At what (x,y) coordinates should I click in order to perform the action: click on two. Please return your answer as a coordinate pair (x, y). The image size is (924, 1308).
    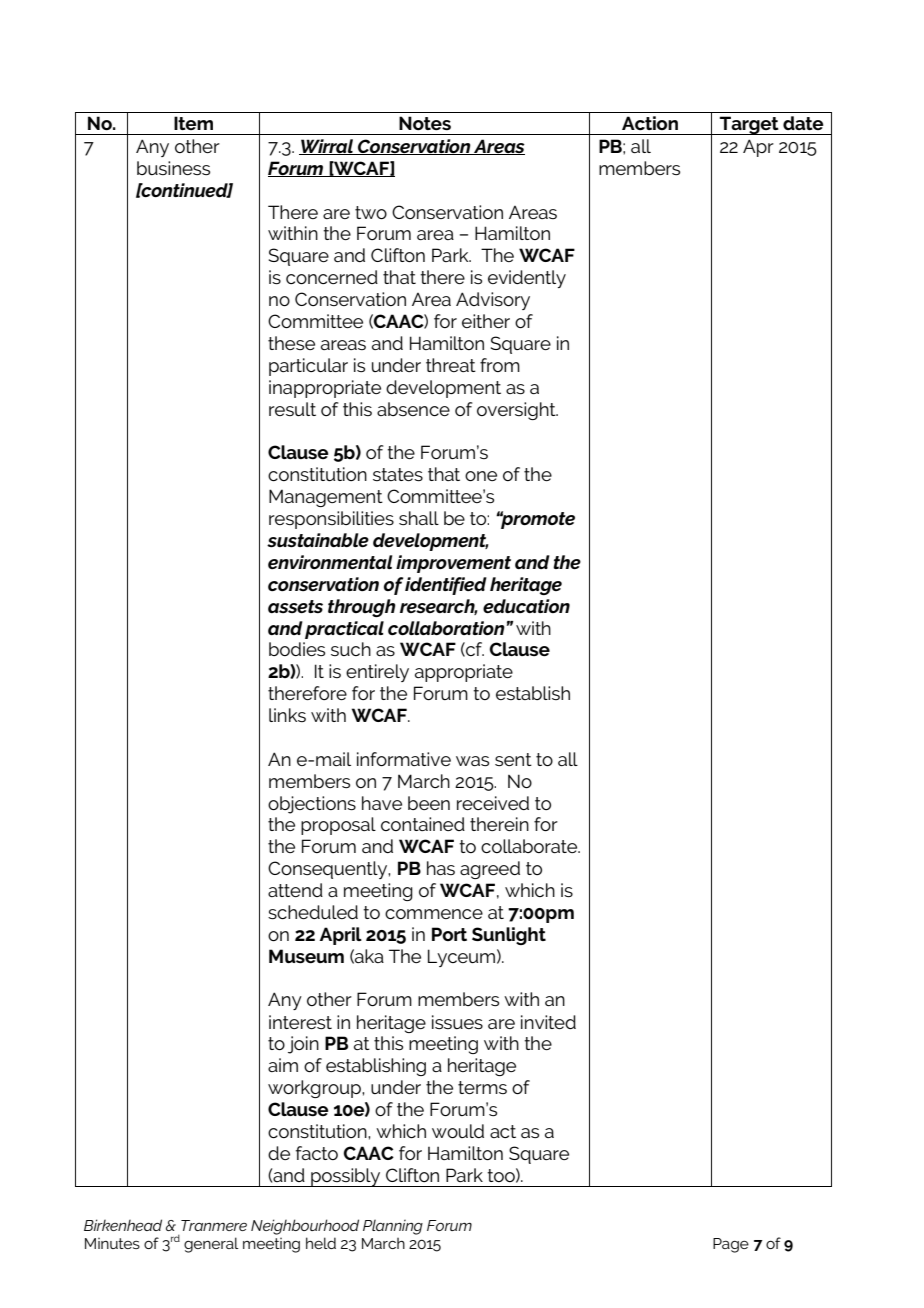
    Looking at the image, I should click on (371, 212).
